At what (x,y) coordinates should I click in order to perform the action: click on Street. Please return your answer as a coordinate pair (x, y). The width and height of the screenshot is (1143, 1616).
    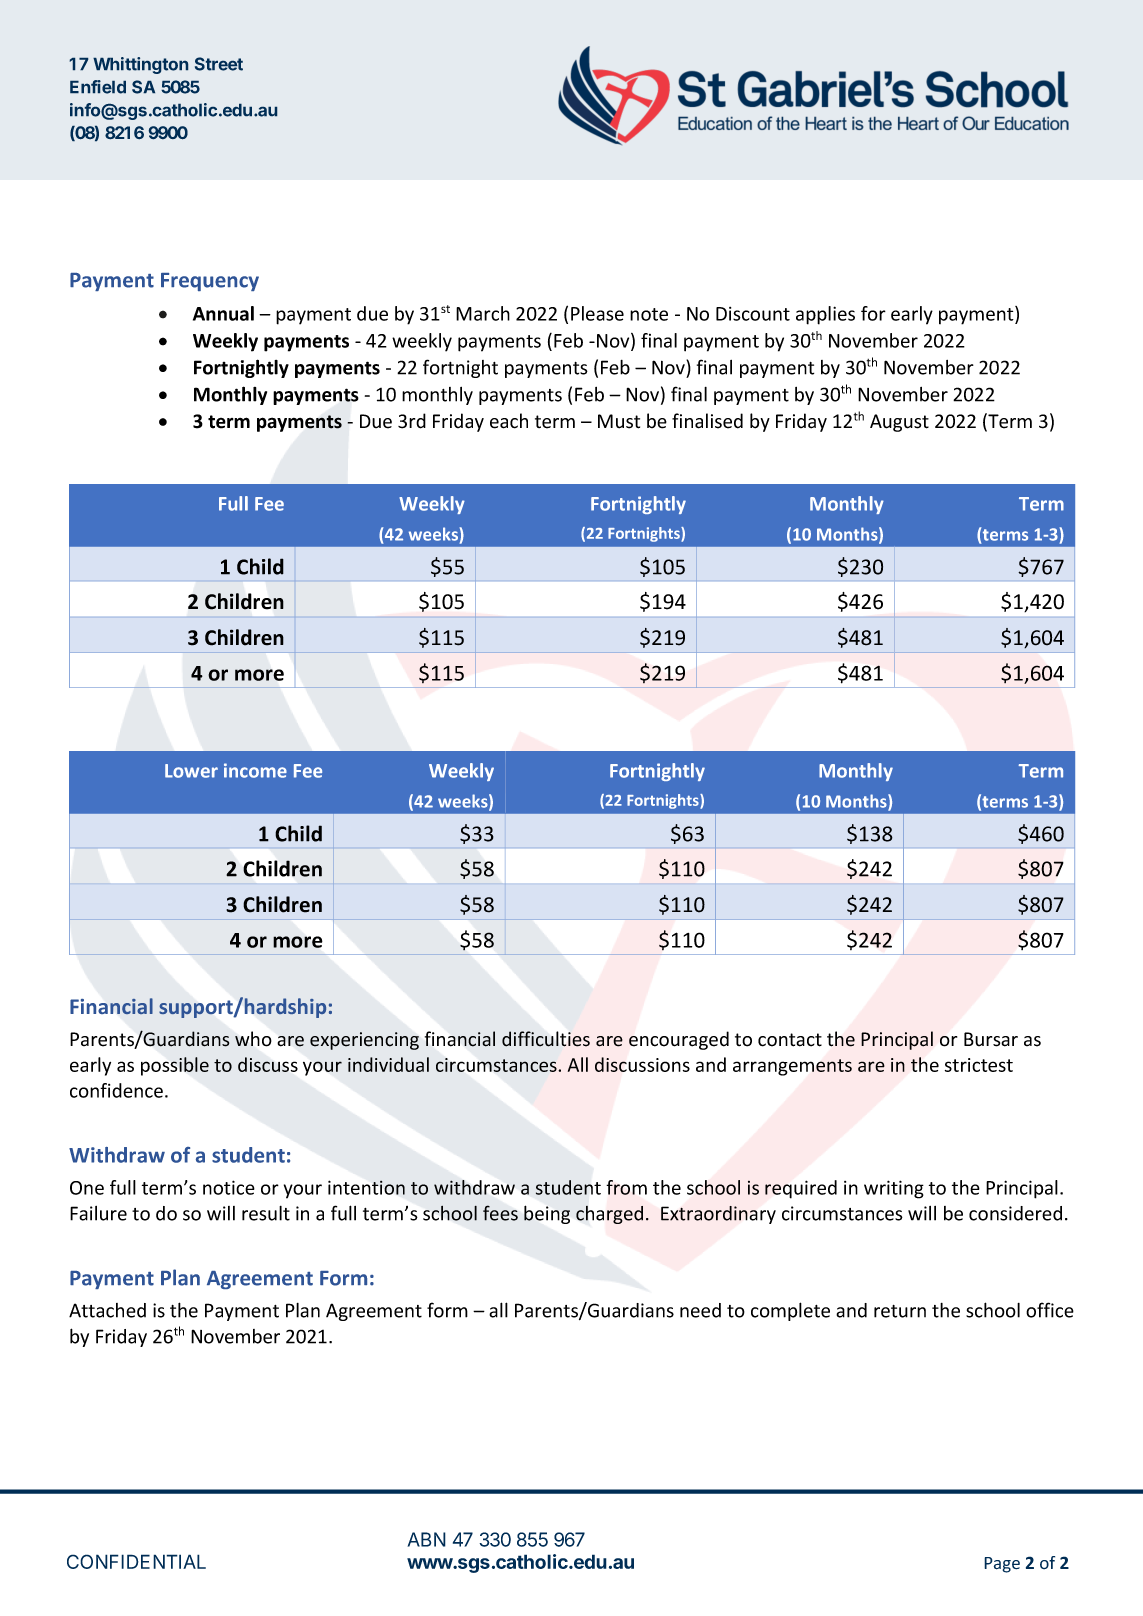
    Looking at the image, I should click on (219, 64).
